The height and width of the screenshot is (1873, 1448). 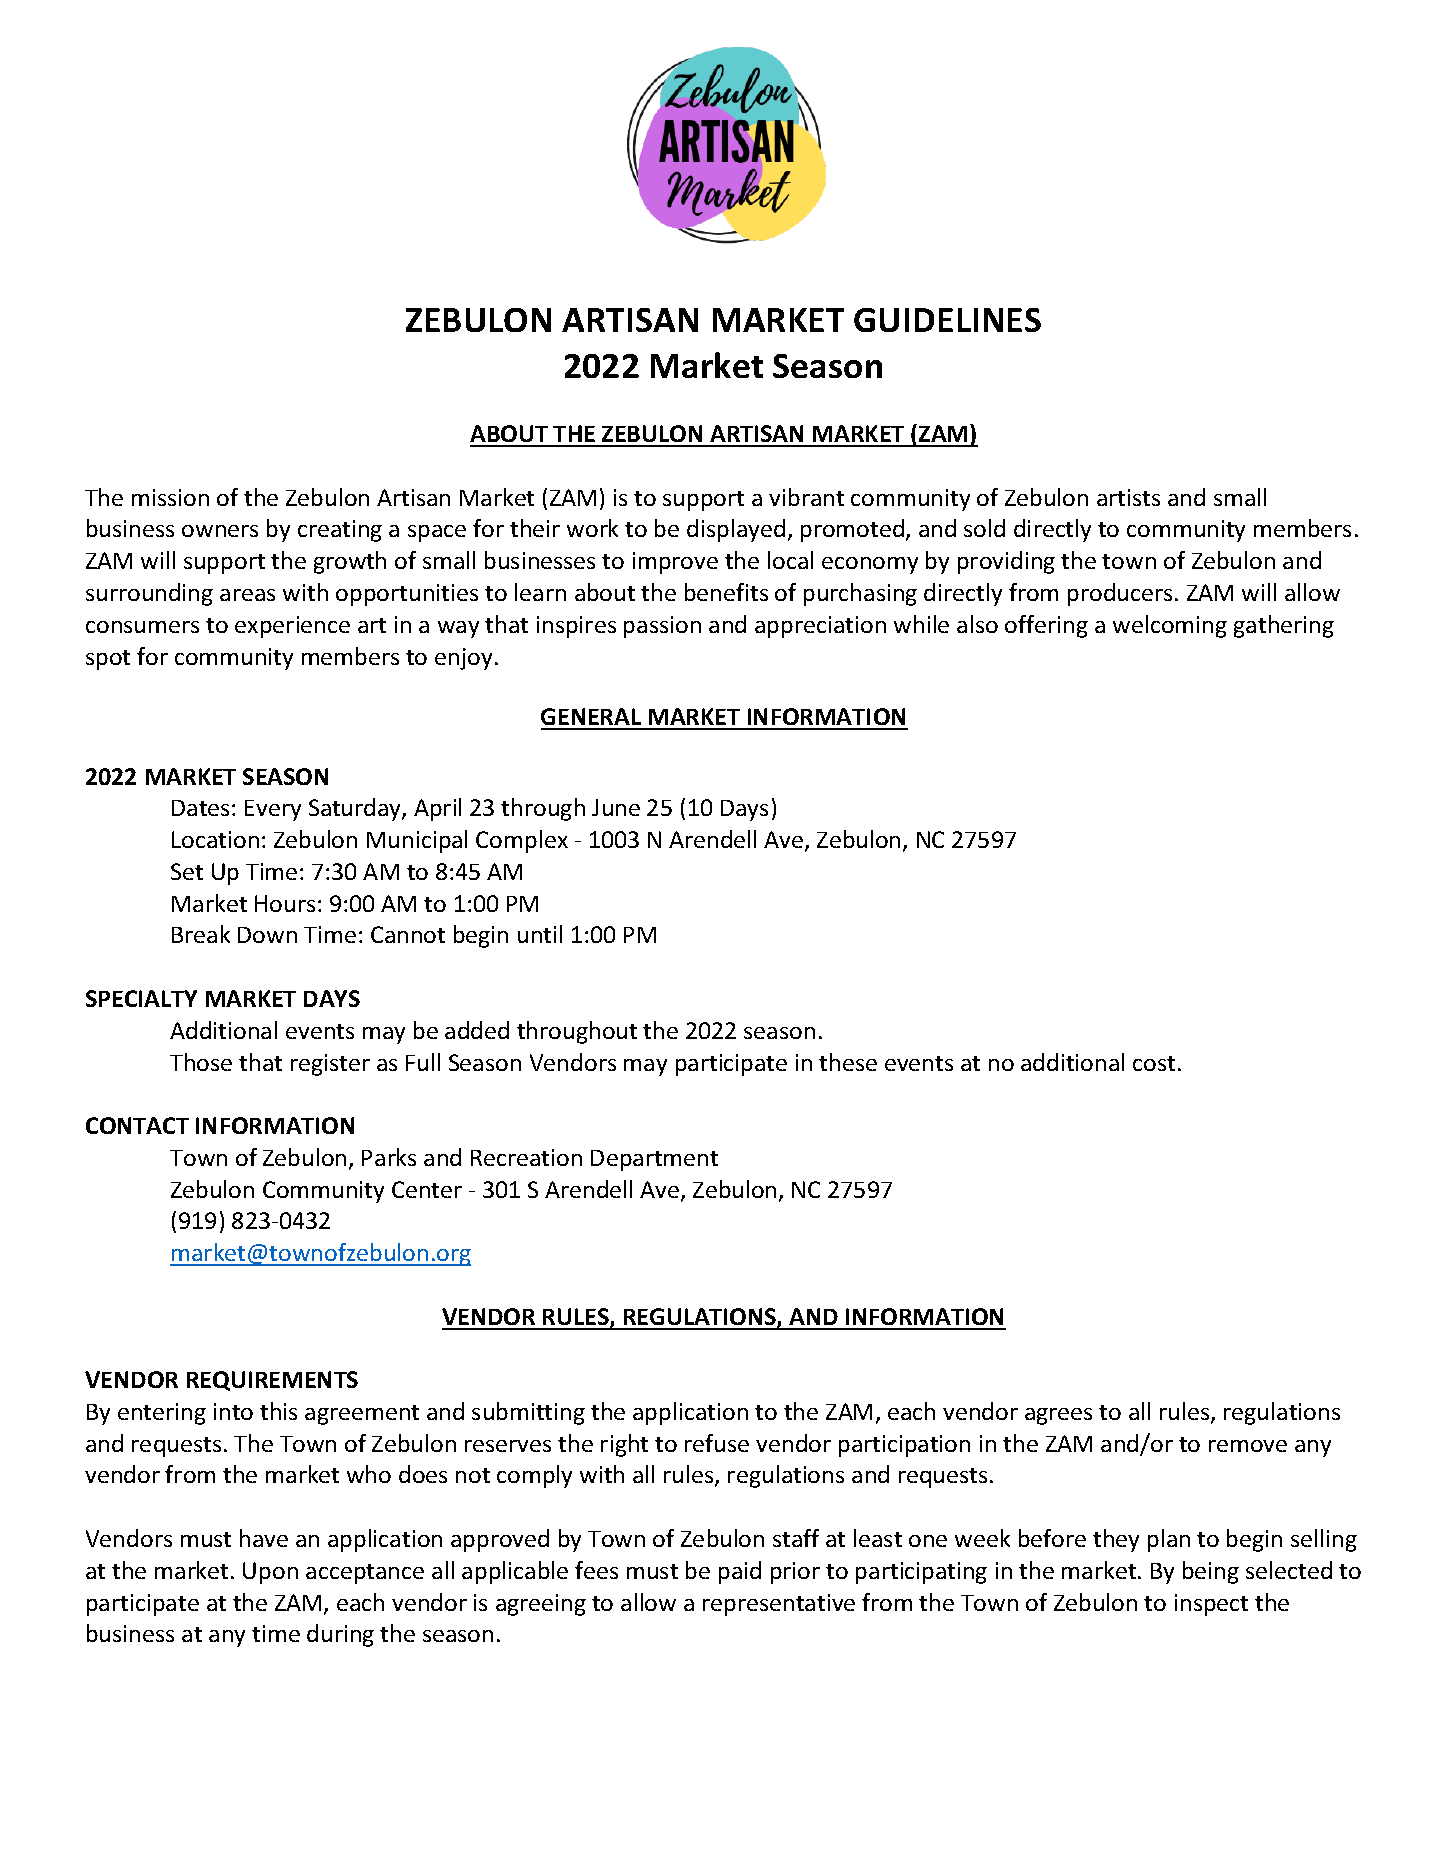 What do you see at coordinates (170, 497) in the screenshot?
I see `mission` at bounding box center [170, 497].
